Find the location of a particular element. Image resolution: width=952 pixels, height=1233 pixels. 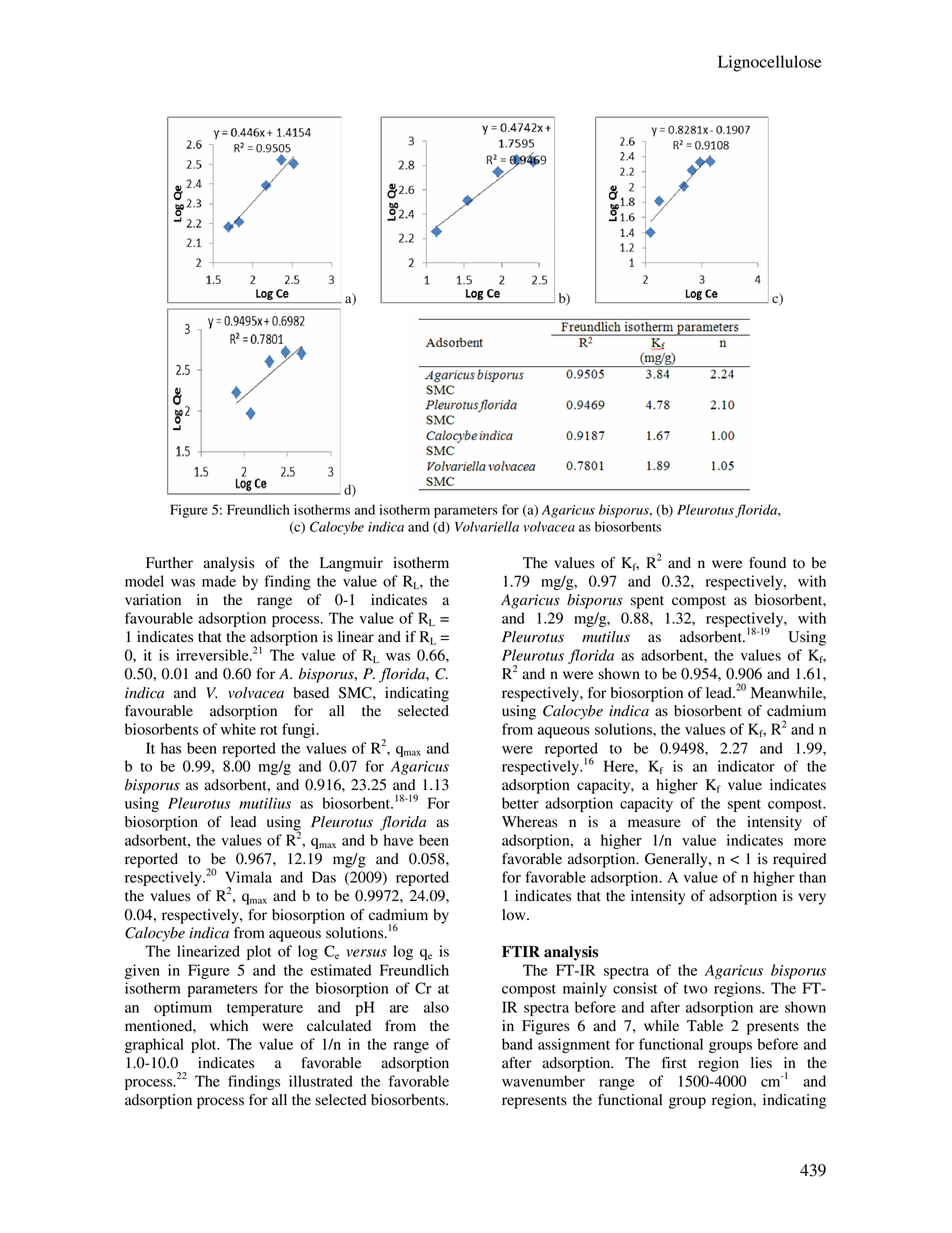

better is located at coordinates (520, 803).
